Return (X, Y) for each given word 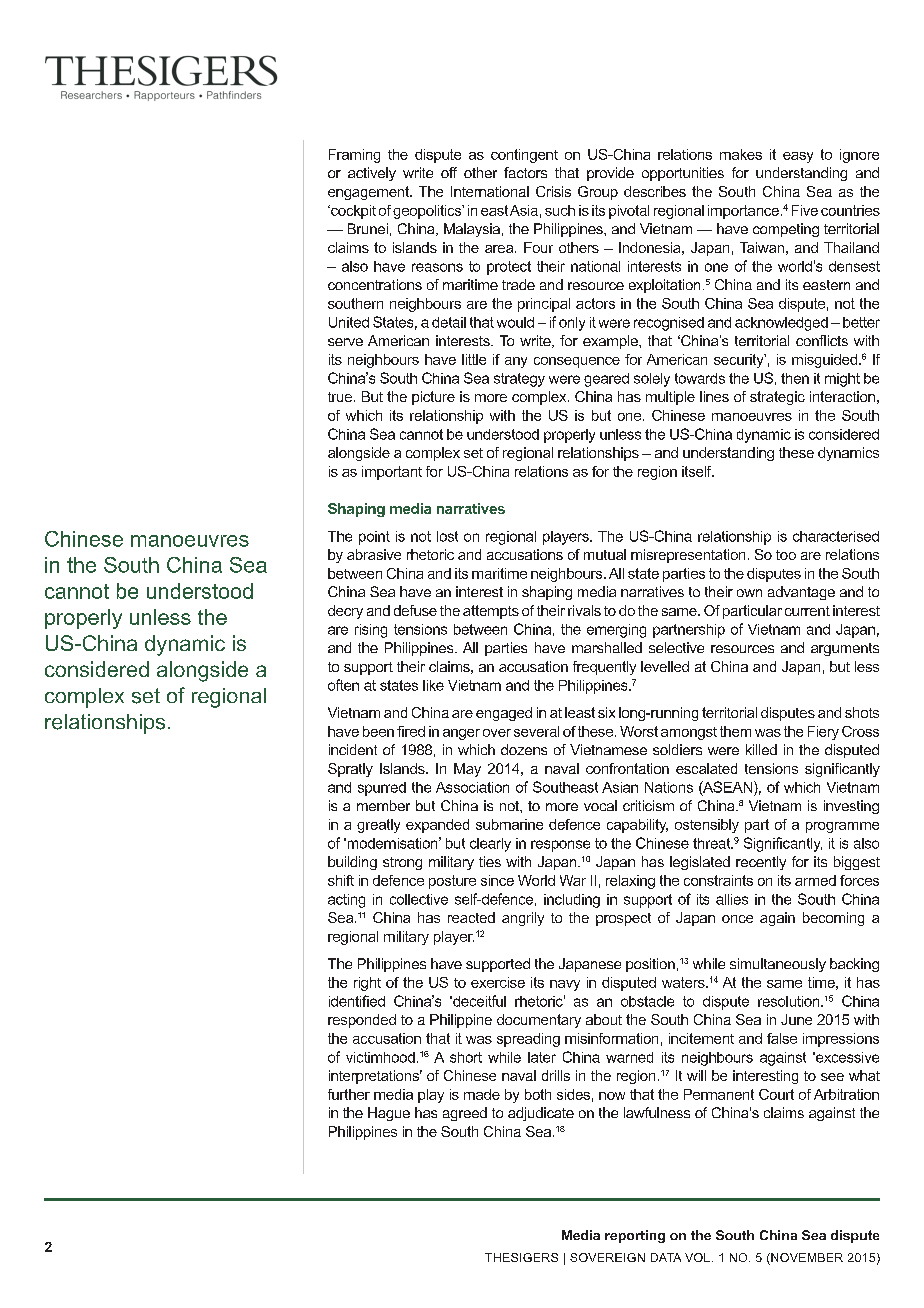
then (795, 378)
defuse (415, 610)
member (383, 805)
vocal (600, 805)
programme (842, 827)
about (604, 1019)
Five (805, 210)
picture (433, 398)
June (796, 1019)
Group (598, 193)
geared (606, 380)
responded (362, 1021)
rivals (584, 610)
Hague (389, 1114)
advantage (801, 593)
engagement (370, 193)
